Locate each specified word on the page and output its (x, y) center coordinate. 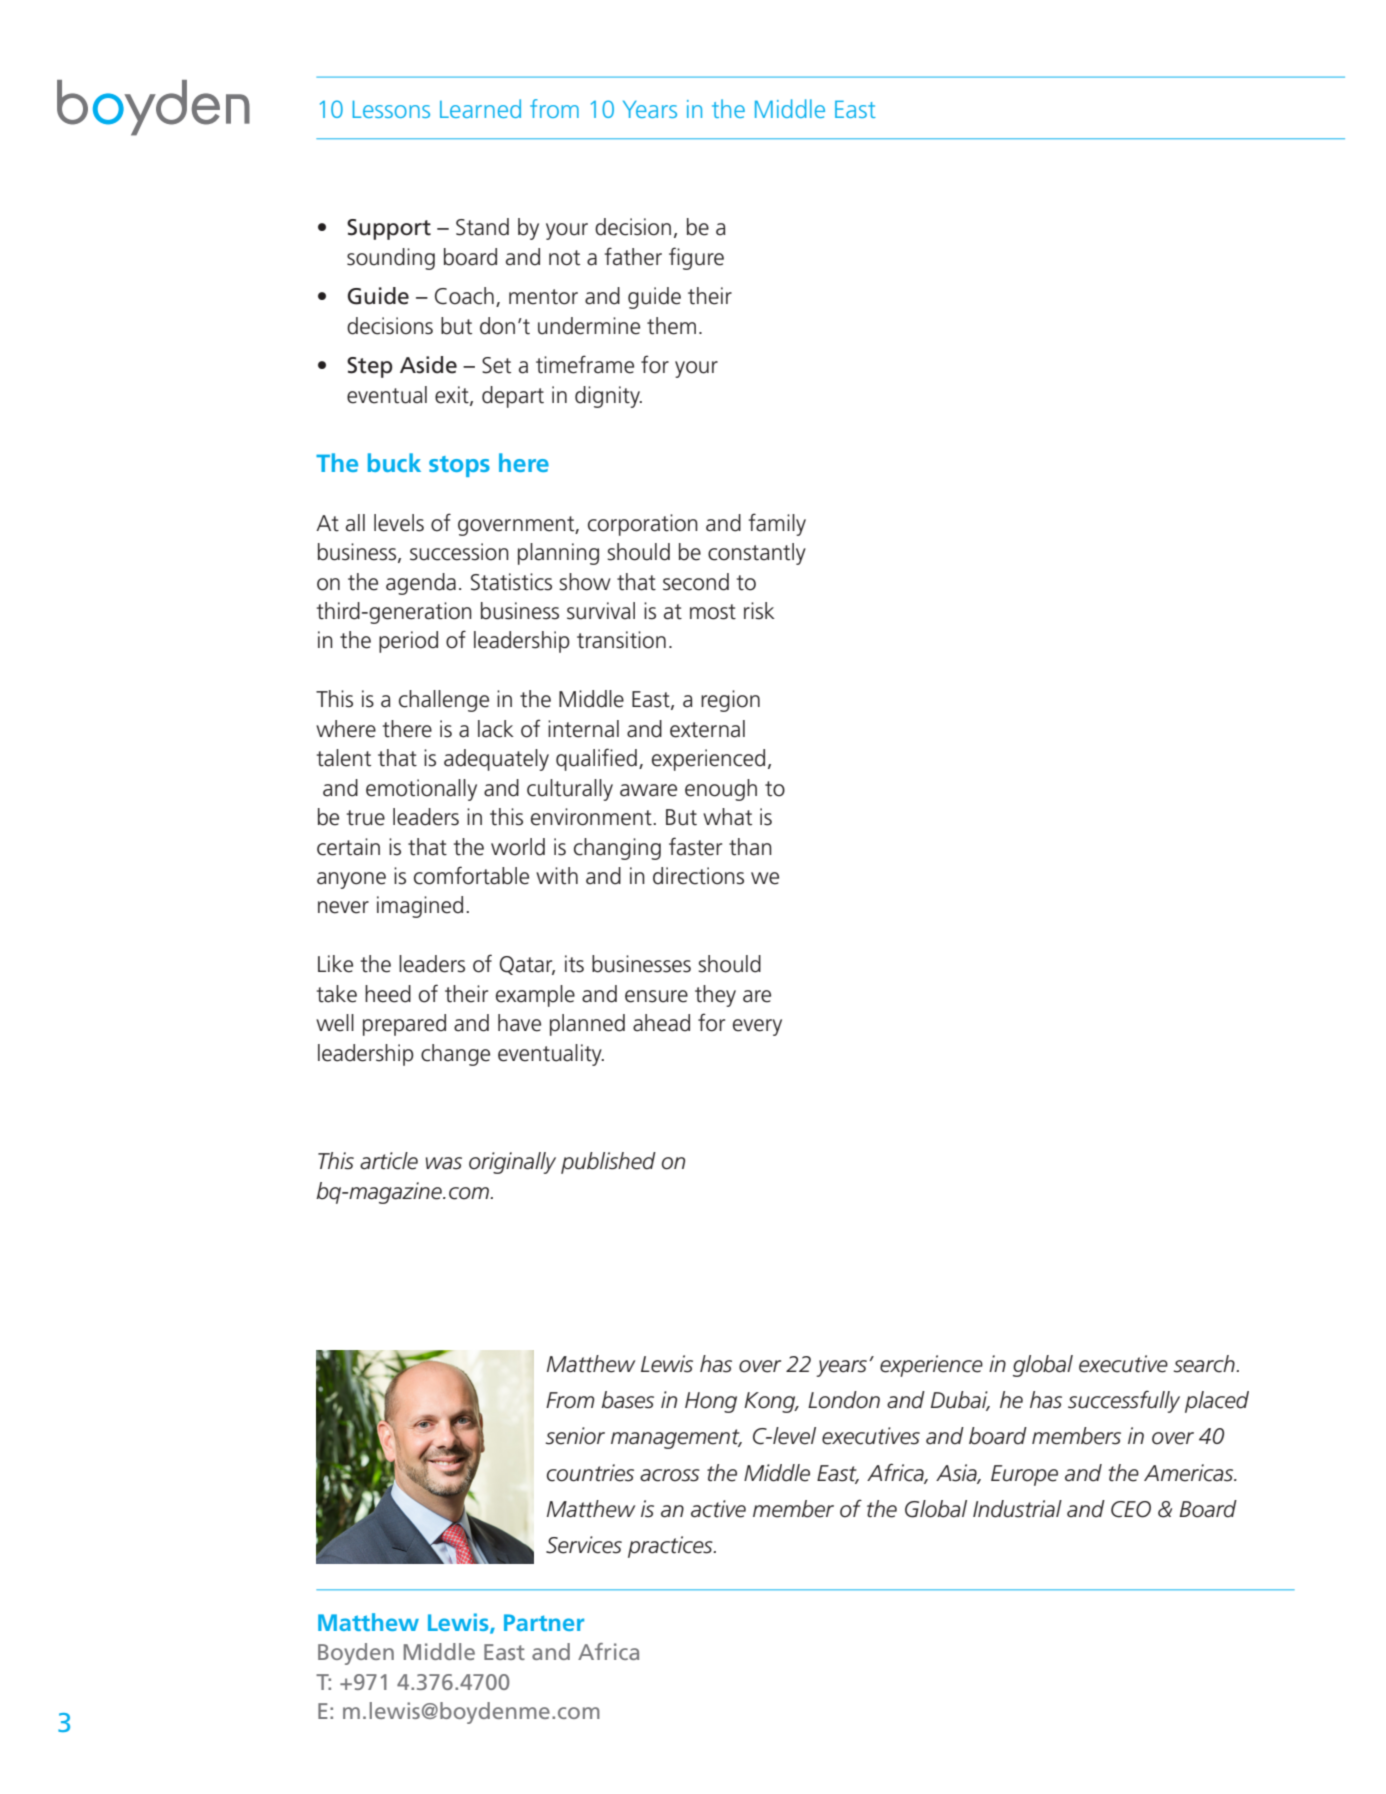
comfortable (471, 875)
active (718, 1509)
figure (696, 258)
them (671, 326)
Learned (480, 108)
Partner (544, 1622)
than (750, 847)
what (727, 817)
